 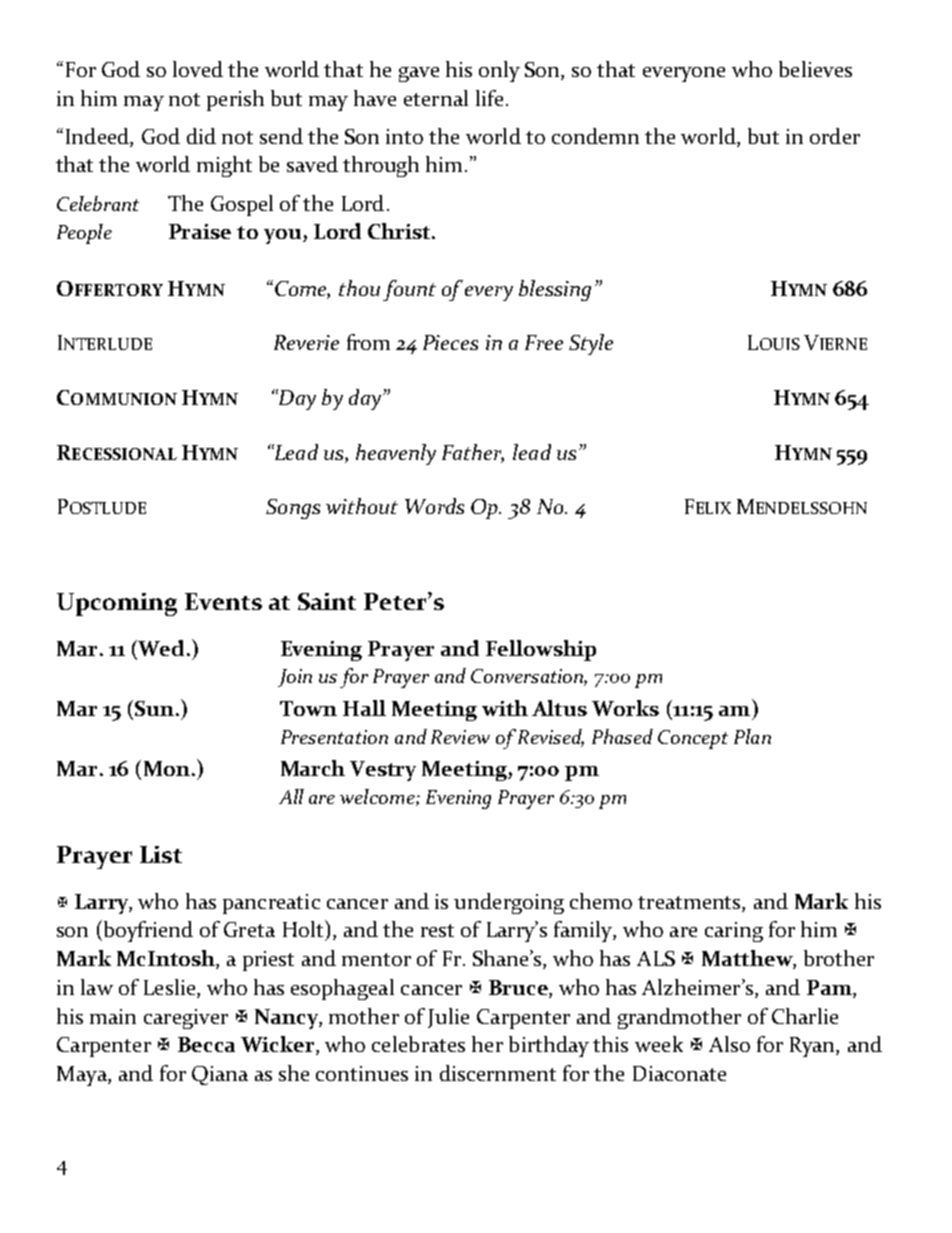 I want to click on Becca, so click(x=206, y=1044).
